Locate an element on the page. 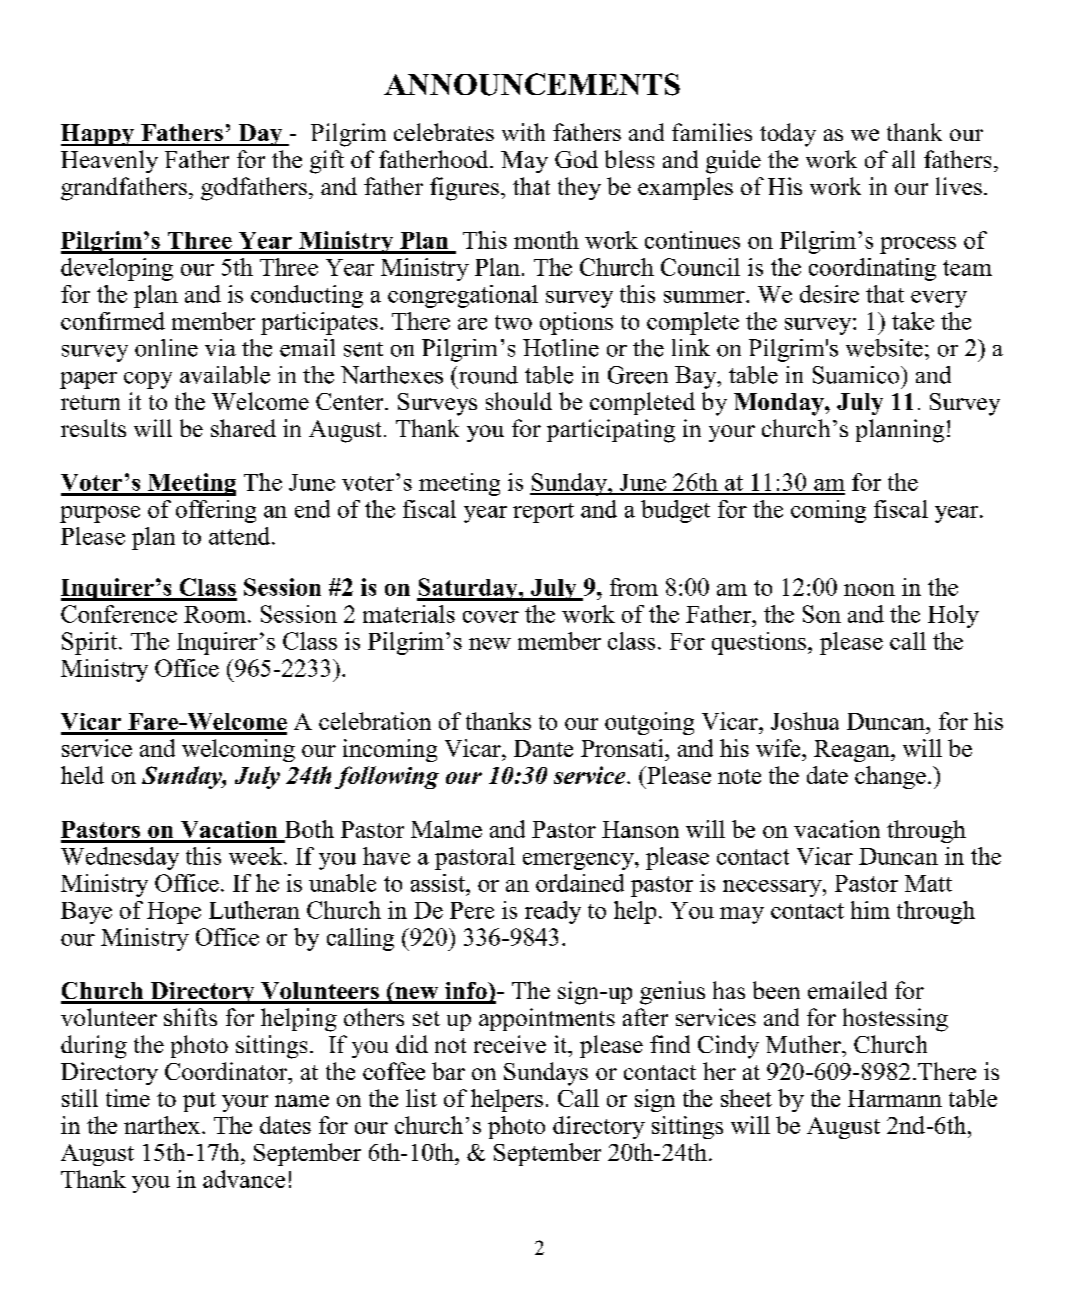 Image resolution: width=1069 pixels, height=1298 pixels. week is located at coordinates (257, 856).
